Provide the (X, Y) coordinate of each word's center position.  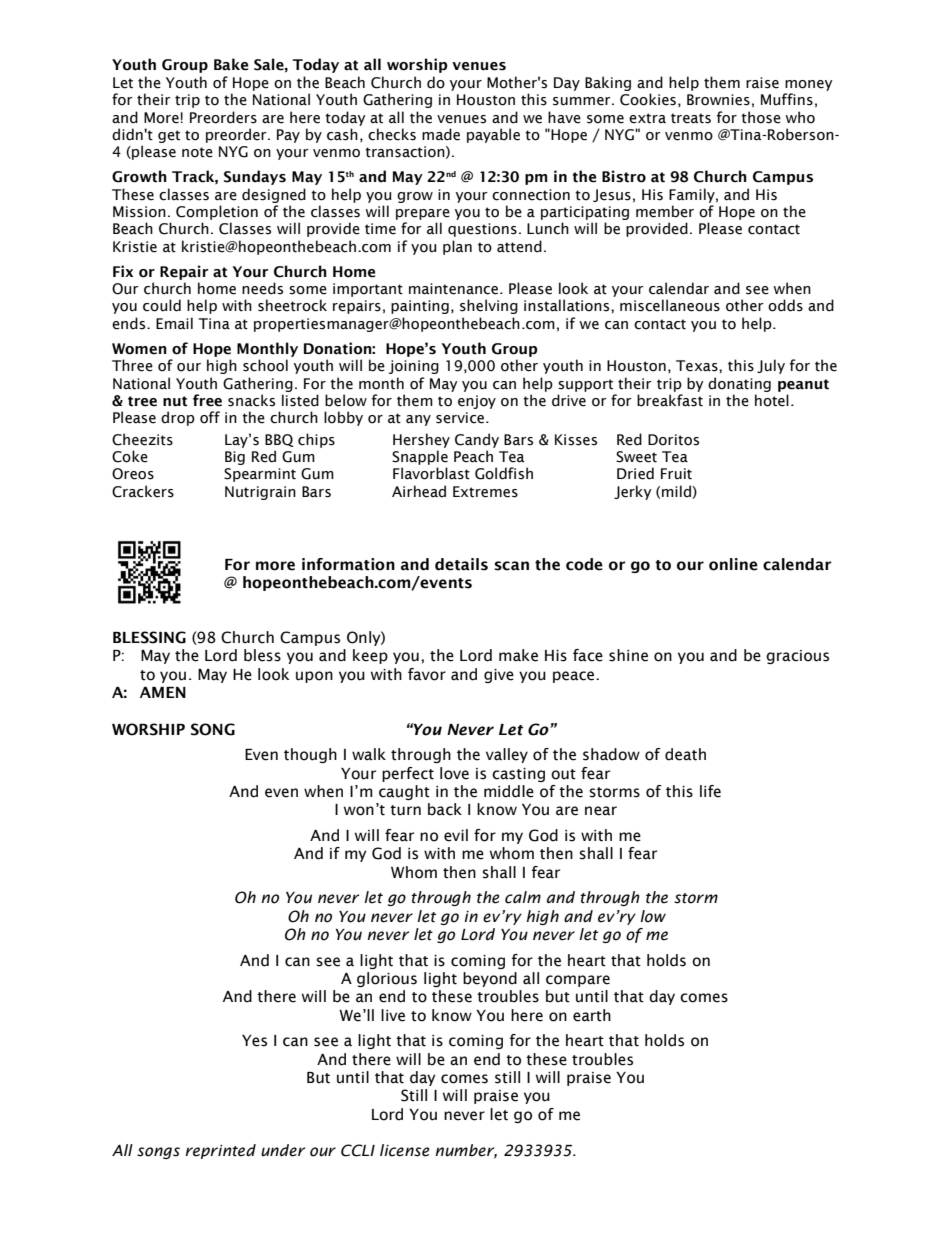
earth (592, 1015)
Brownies (718, 100)
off (210, 417)
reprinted (220, 1151)
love (454, 773)
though (310, 755)
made (441, 134)
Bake (231, 64)
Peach (473, 456)
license (405, 1150)
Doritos (673, 440)
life (710, 791)
